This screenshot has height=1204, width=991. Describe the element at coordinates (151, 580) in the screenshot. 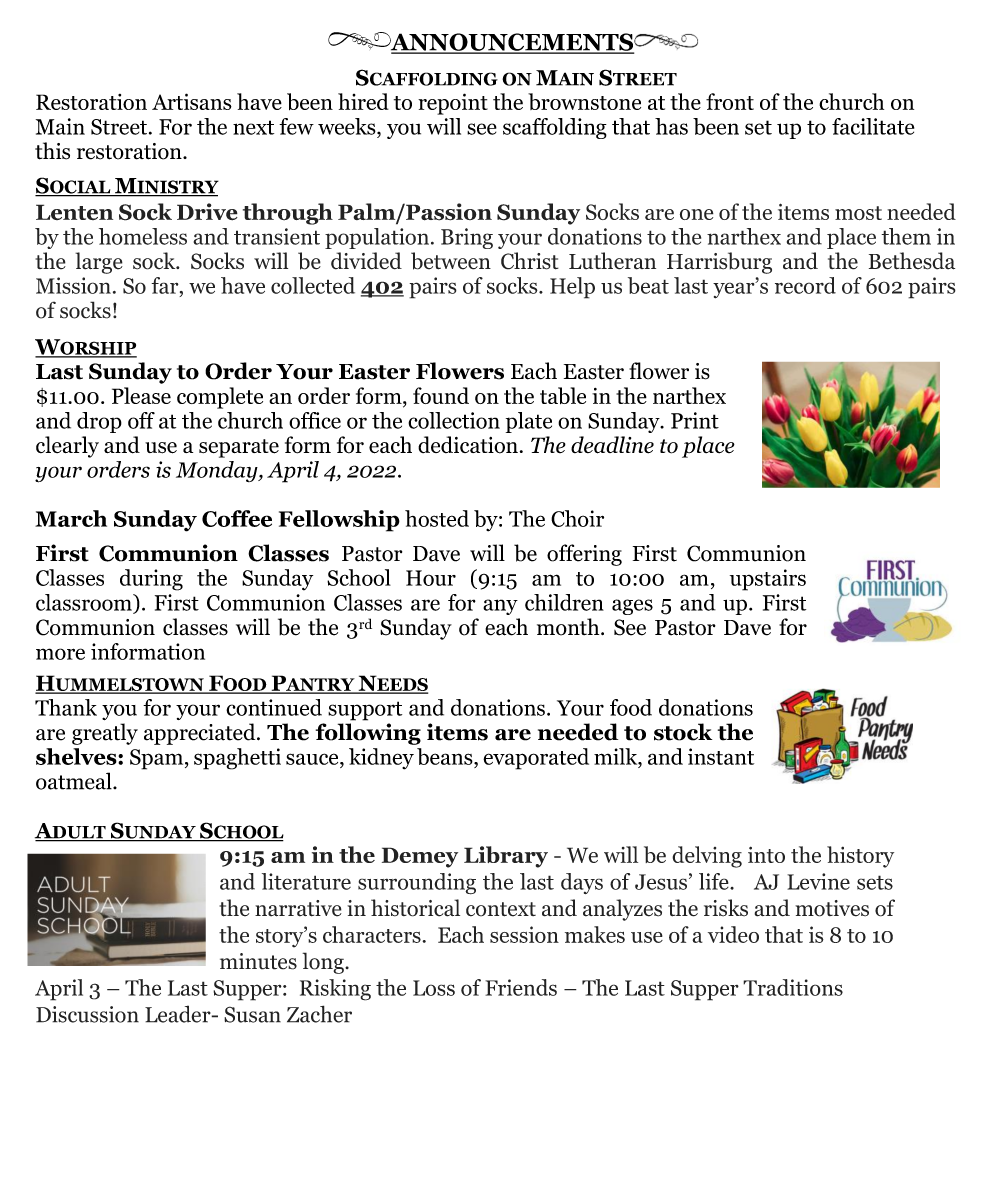

I see `during` at that location.
